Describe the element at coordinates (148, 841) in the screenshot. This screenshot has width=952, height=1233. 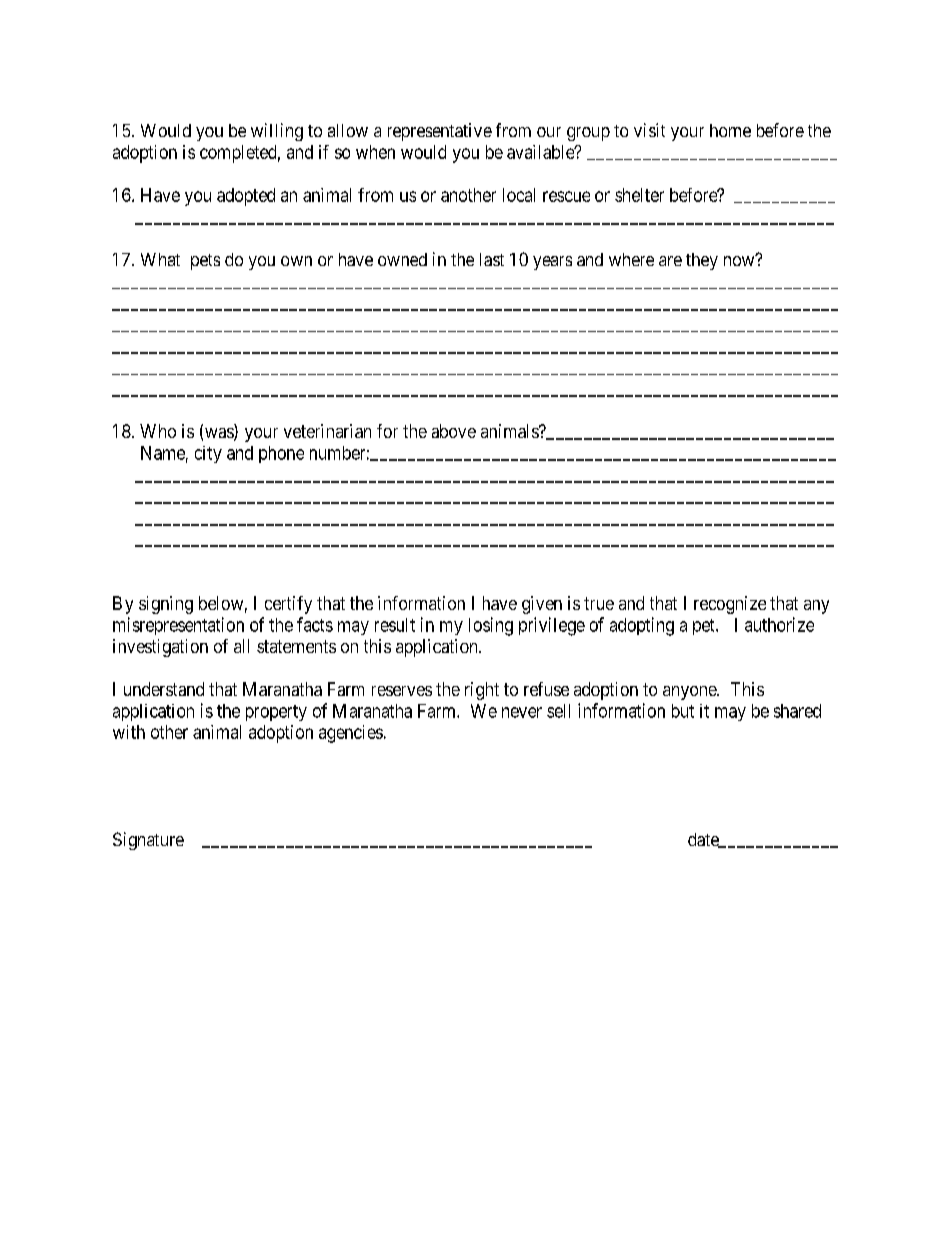
I see `Signature` at that location.
